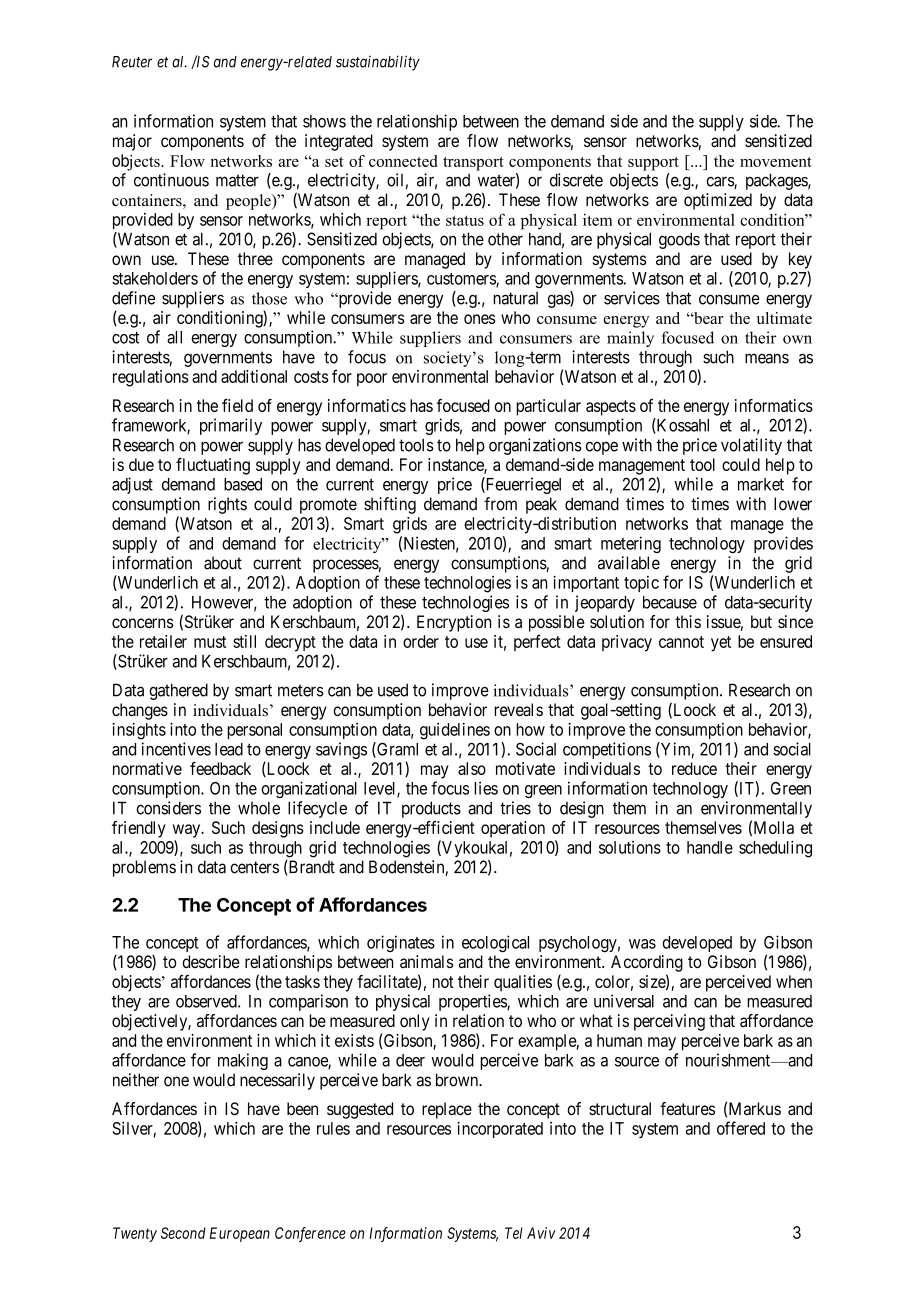 The width and height of the screenshot is (924, 1308). Describe the element at coordinates (500, 504) in the screenshot. I see `from` at that location.
